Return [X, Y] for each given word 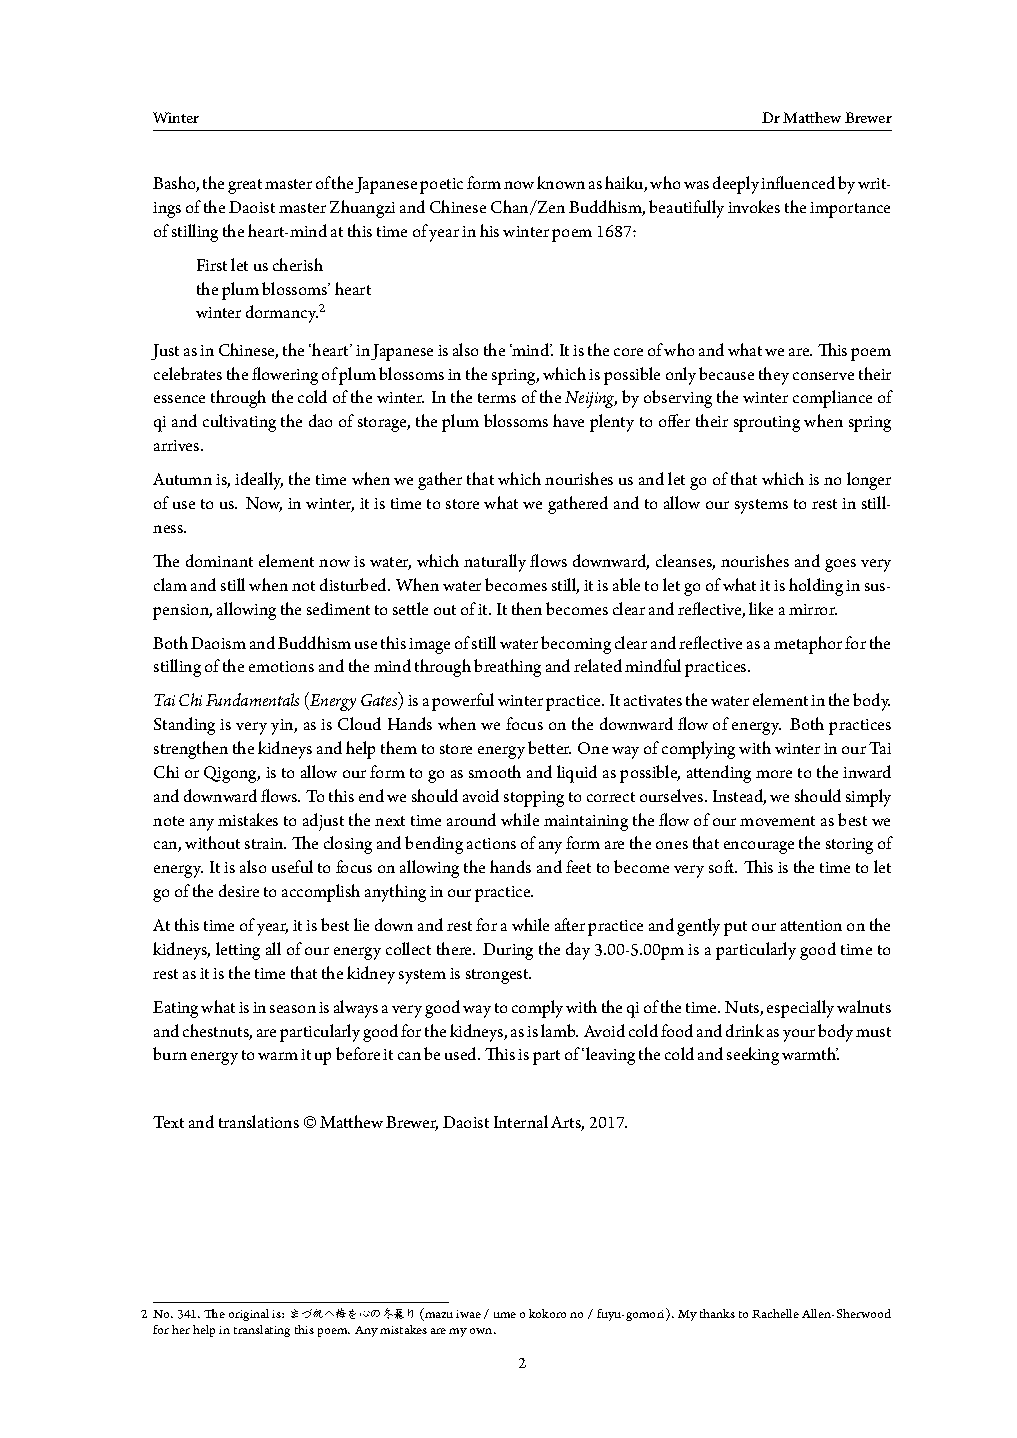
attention [811, 925]
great [245, 186]
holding [816, 587]
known [561, 182]
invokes [754, 206]
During [508, 951]
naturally [495, 563]
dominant [219, 560]
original [249, 1315]
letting [238, 951]
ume [505, 1315]
